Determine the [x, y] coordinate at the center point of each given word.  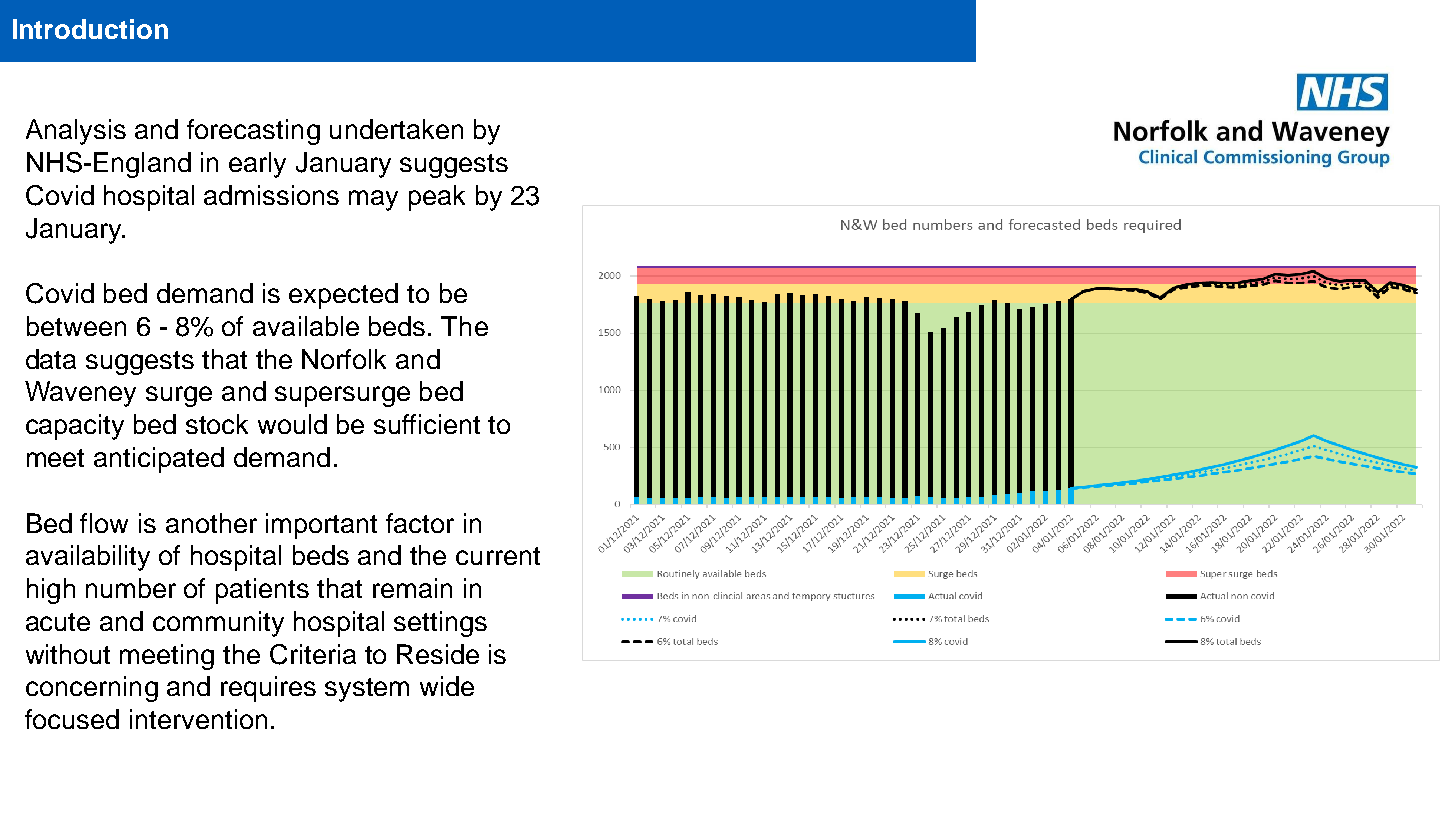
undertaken [396, 129]
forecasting [253, 132]
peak [437, 198]
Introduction [90, 29]
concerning [92, 689]
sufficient [427, 424]
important [321, 526]
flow [104, 523]
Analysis [76, 132]
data [51, 359]
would [292, 424]
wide [447, 686]
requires [268, 689]
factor [420, 523]
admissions [271, 195]
